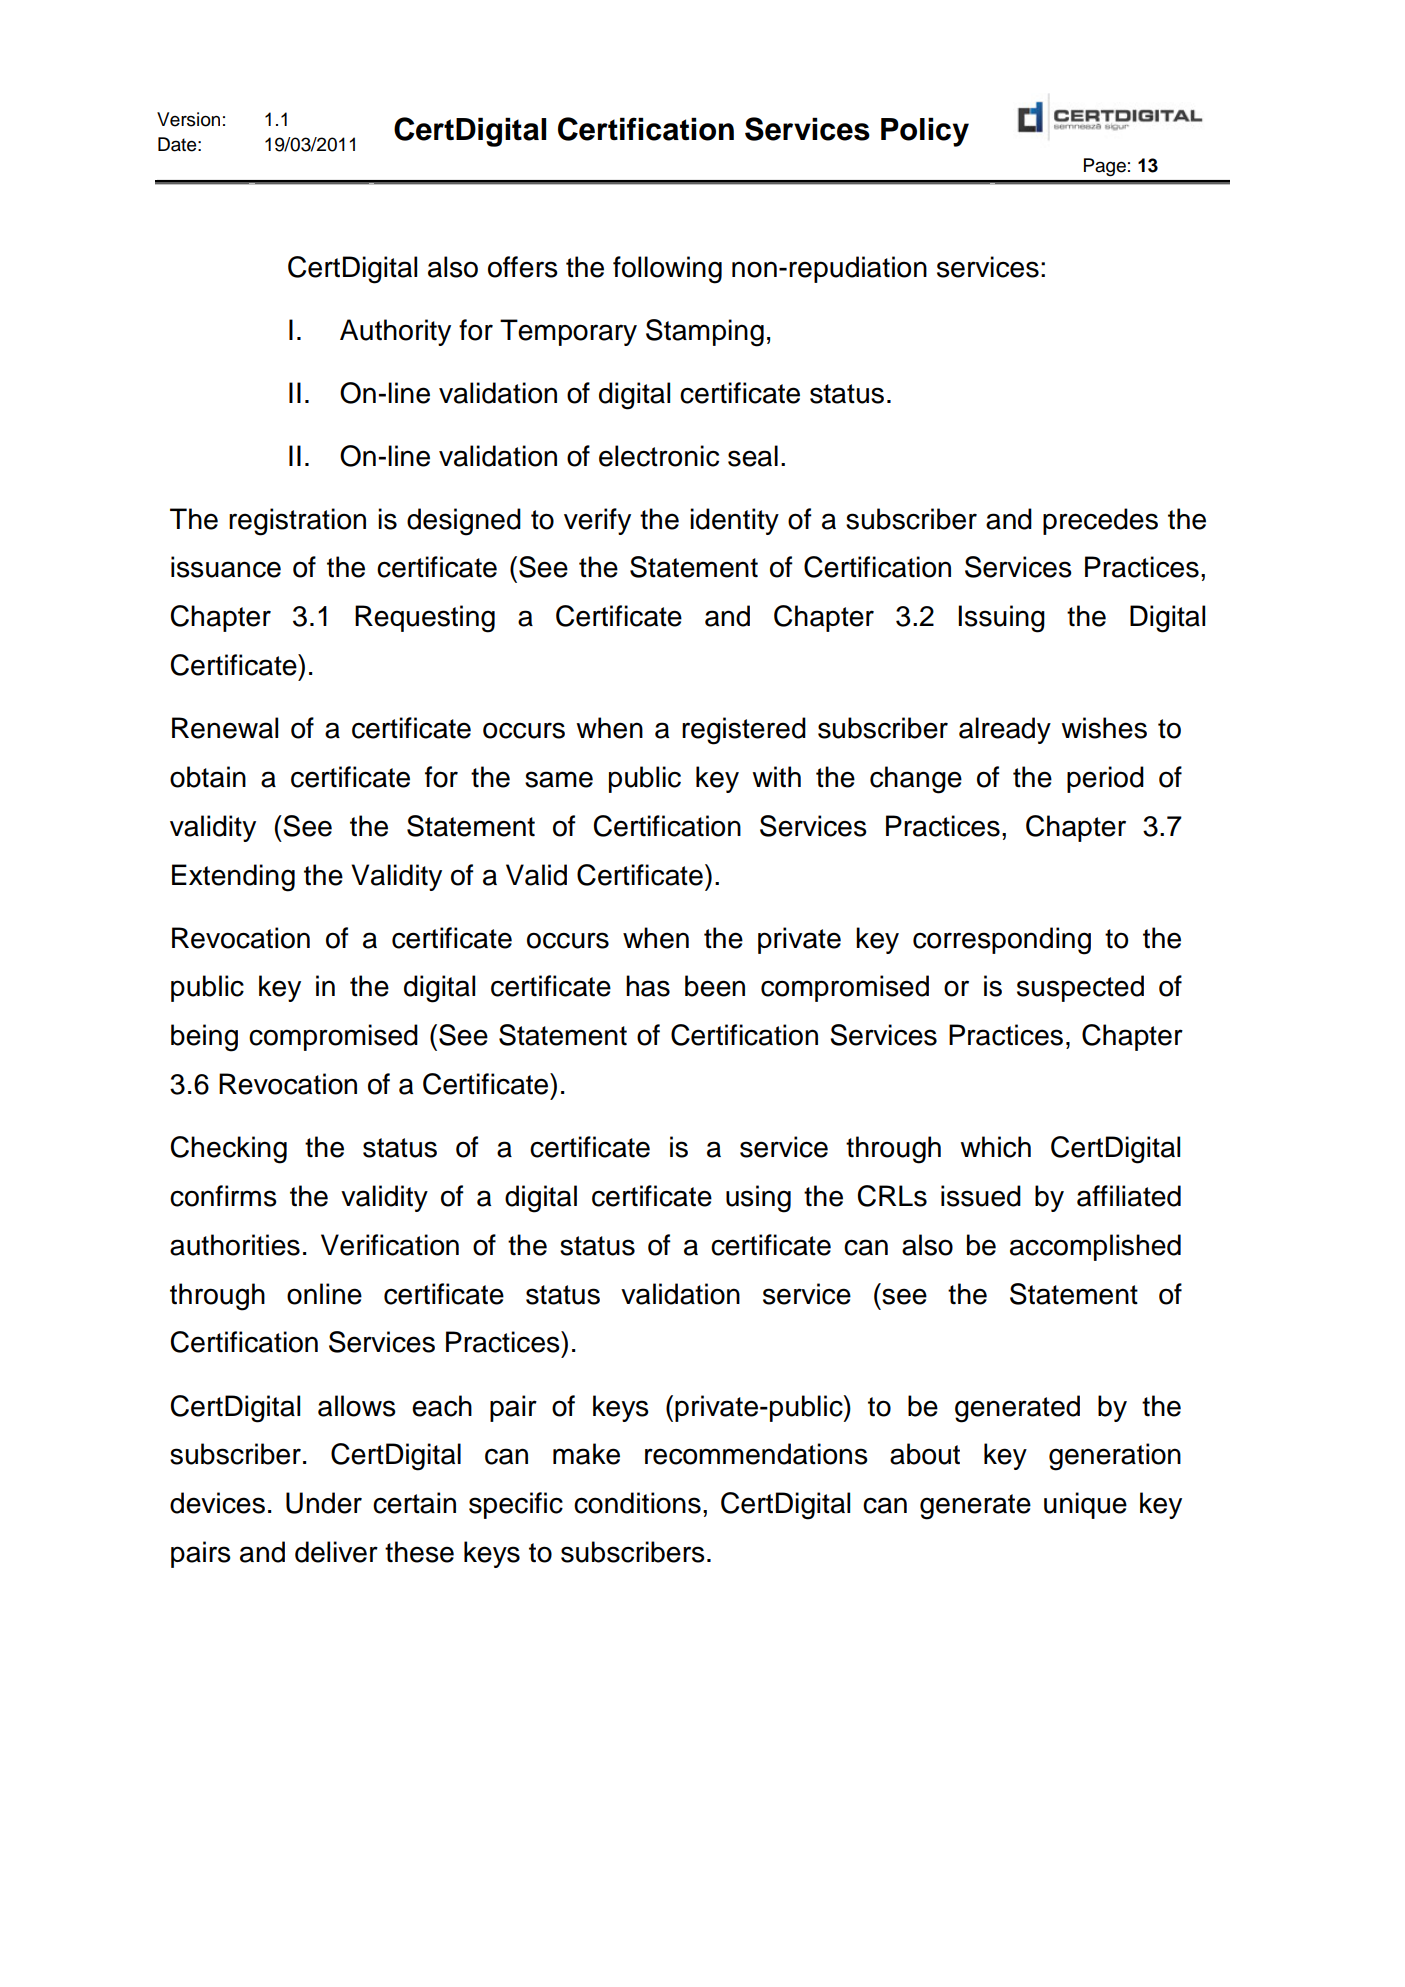 Image resolution: width=1405 pixels, height=1987 pixels. Describe the element at coordinates (637, 1503) in the screenshot. I see `conditions` at that location.
